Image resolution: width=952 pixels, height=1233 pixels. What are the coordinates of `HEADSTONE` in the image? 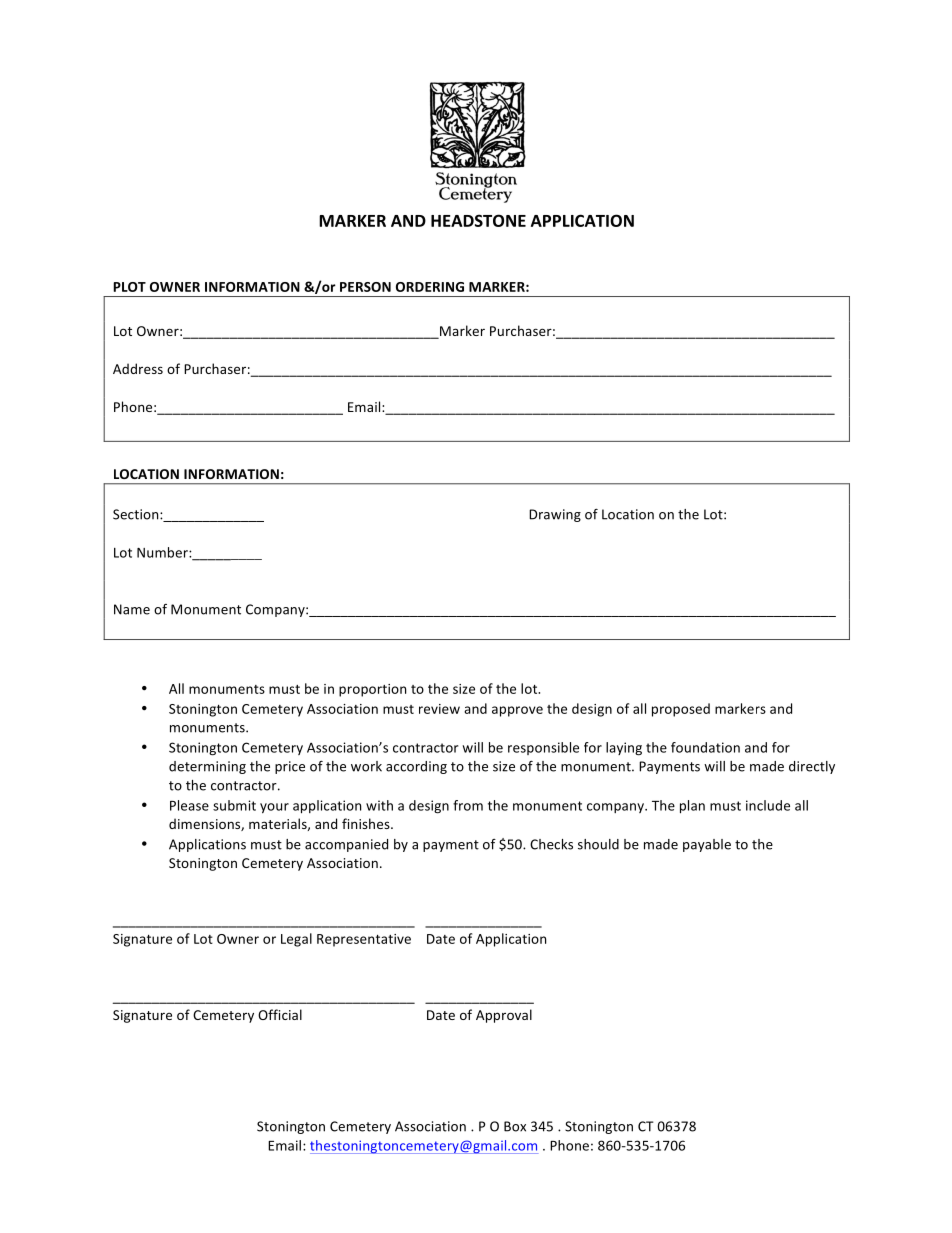 It's located at (478, 220).
